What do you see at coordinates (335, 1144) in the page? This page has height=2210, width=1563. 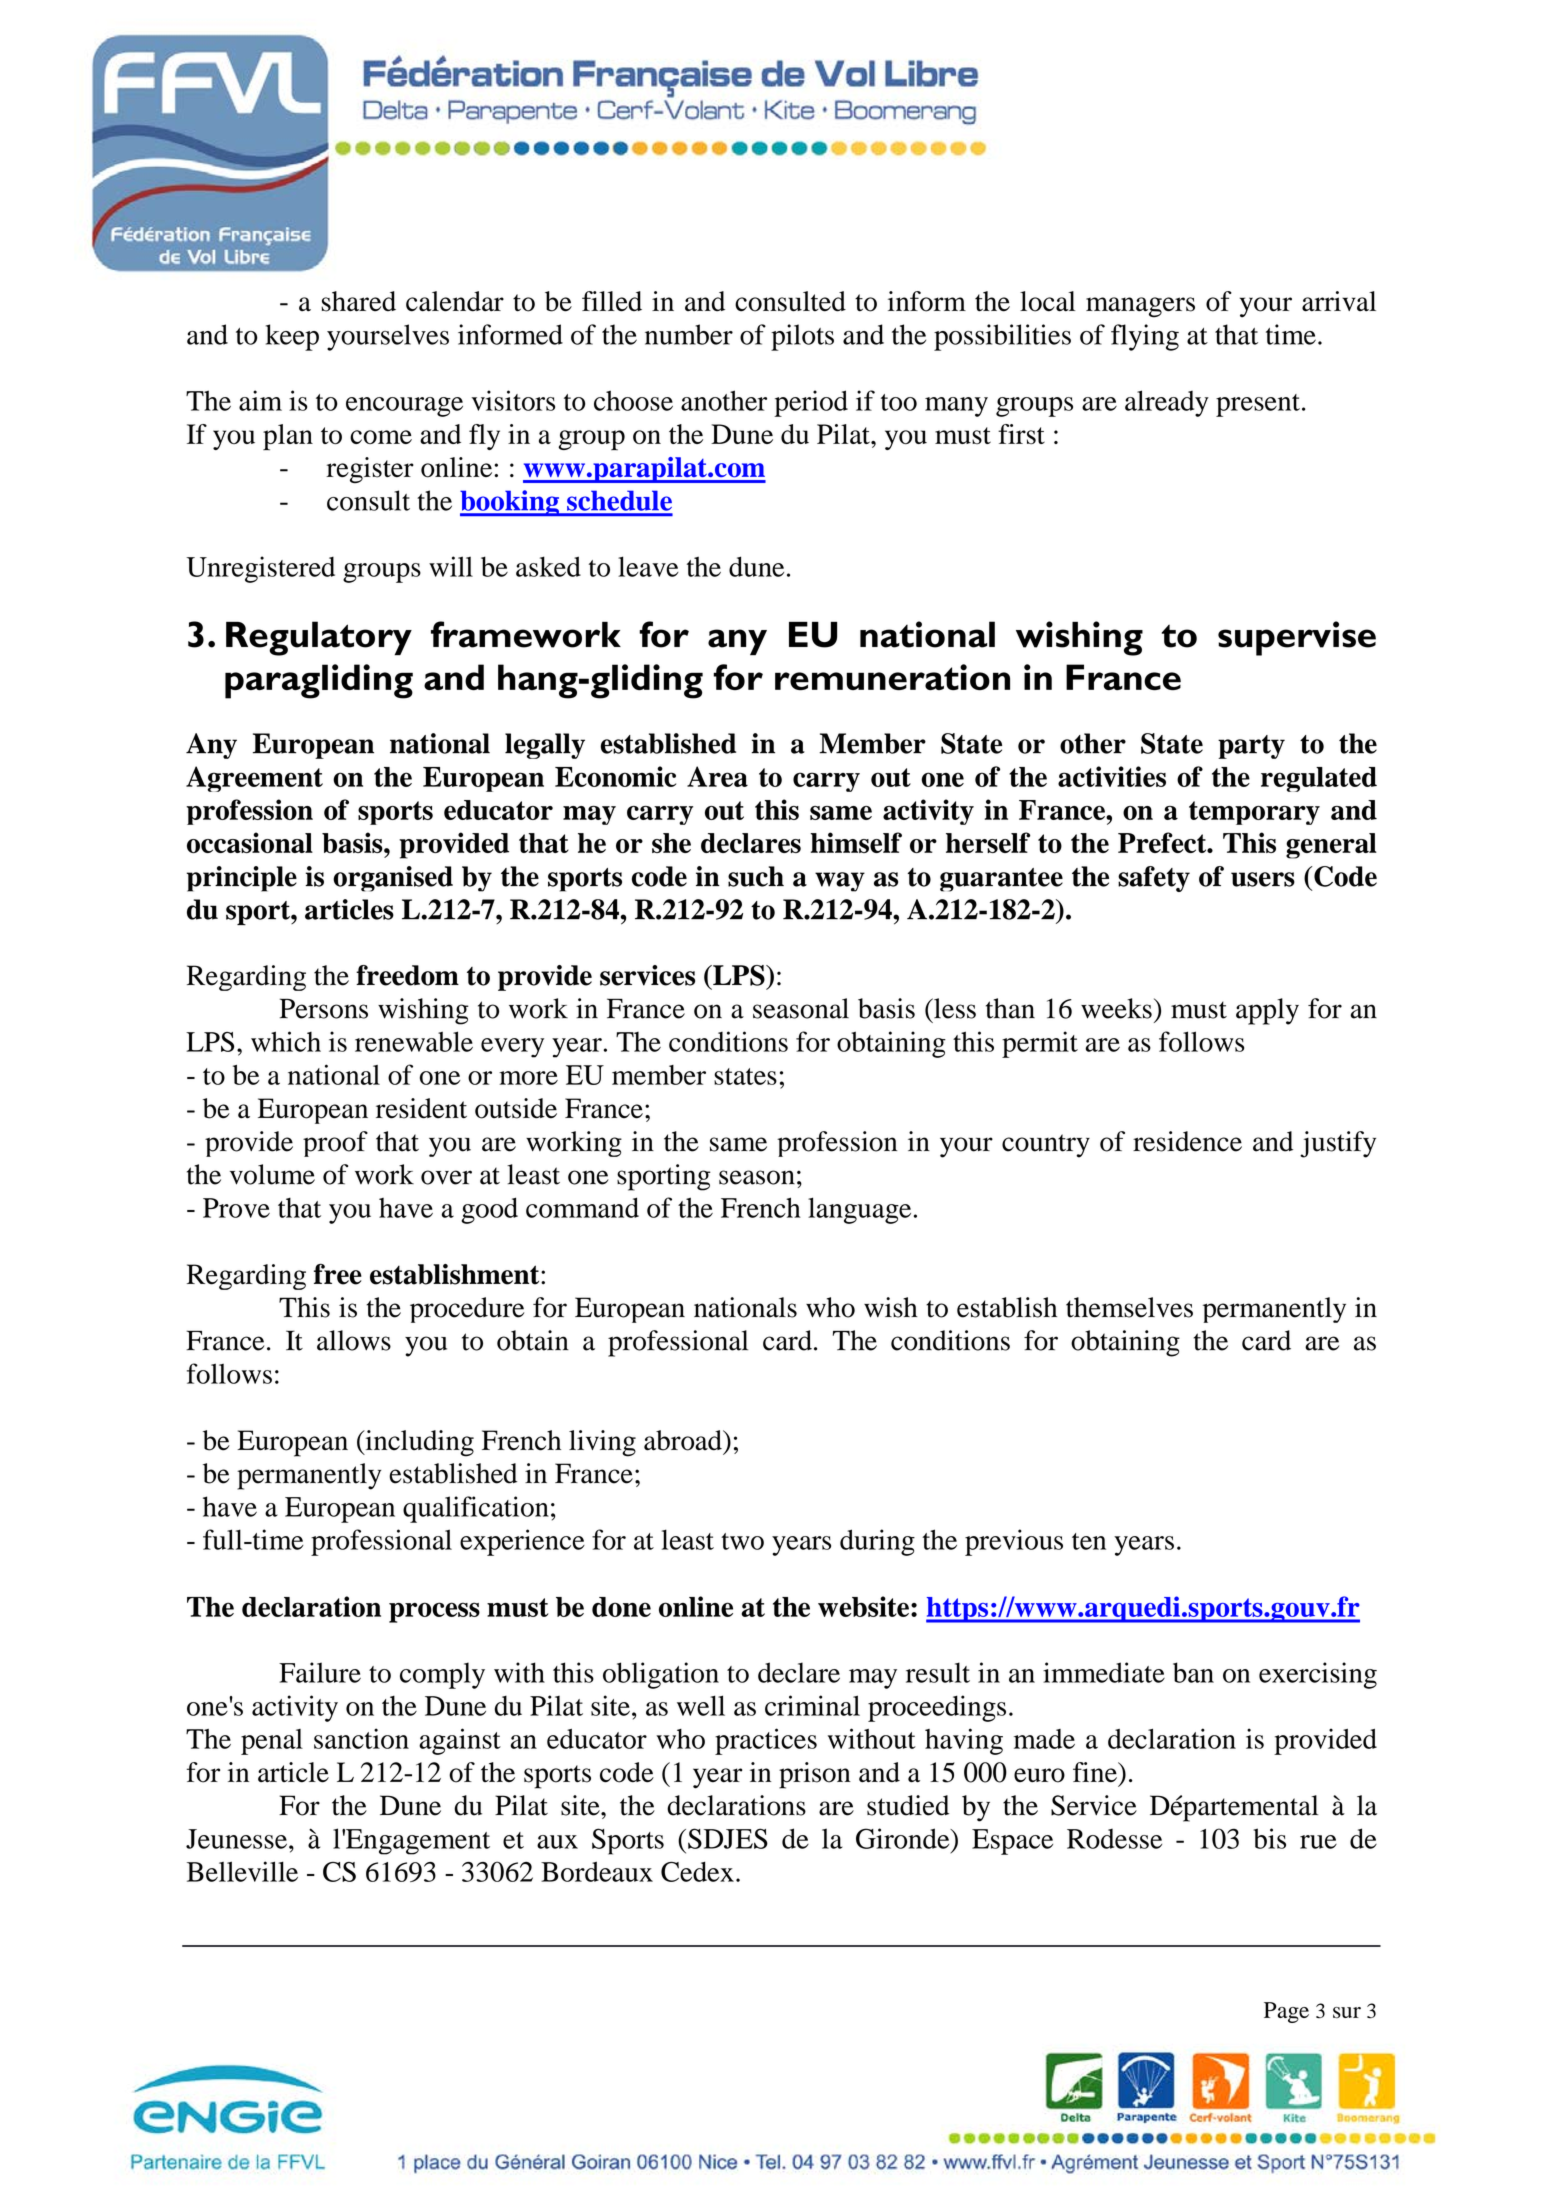 I see `proof` at bounding box center [335, 1144].
